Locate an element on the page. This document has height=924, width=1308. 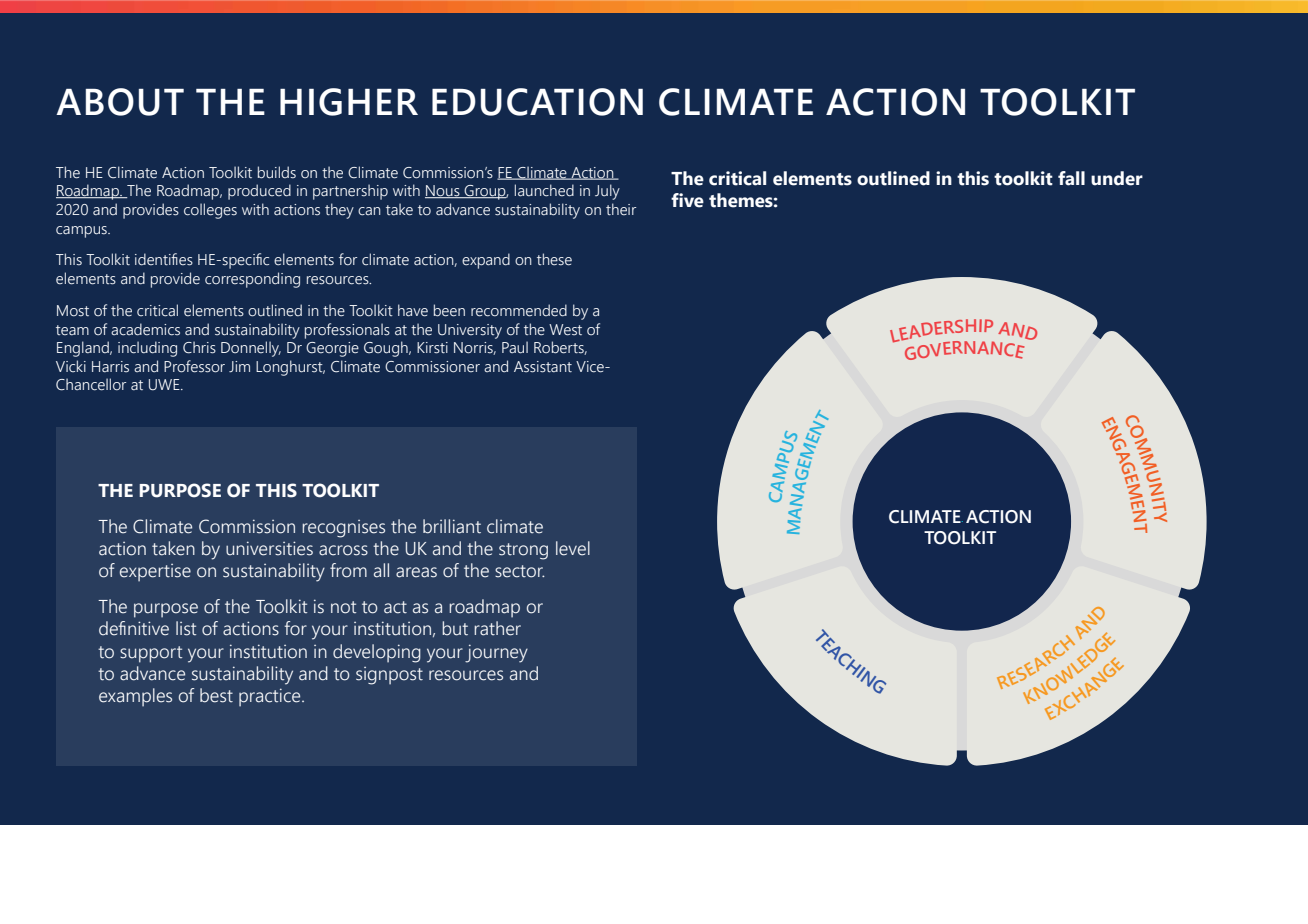
ABOUT is located at coordinates (120, 102).
